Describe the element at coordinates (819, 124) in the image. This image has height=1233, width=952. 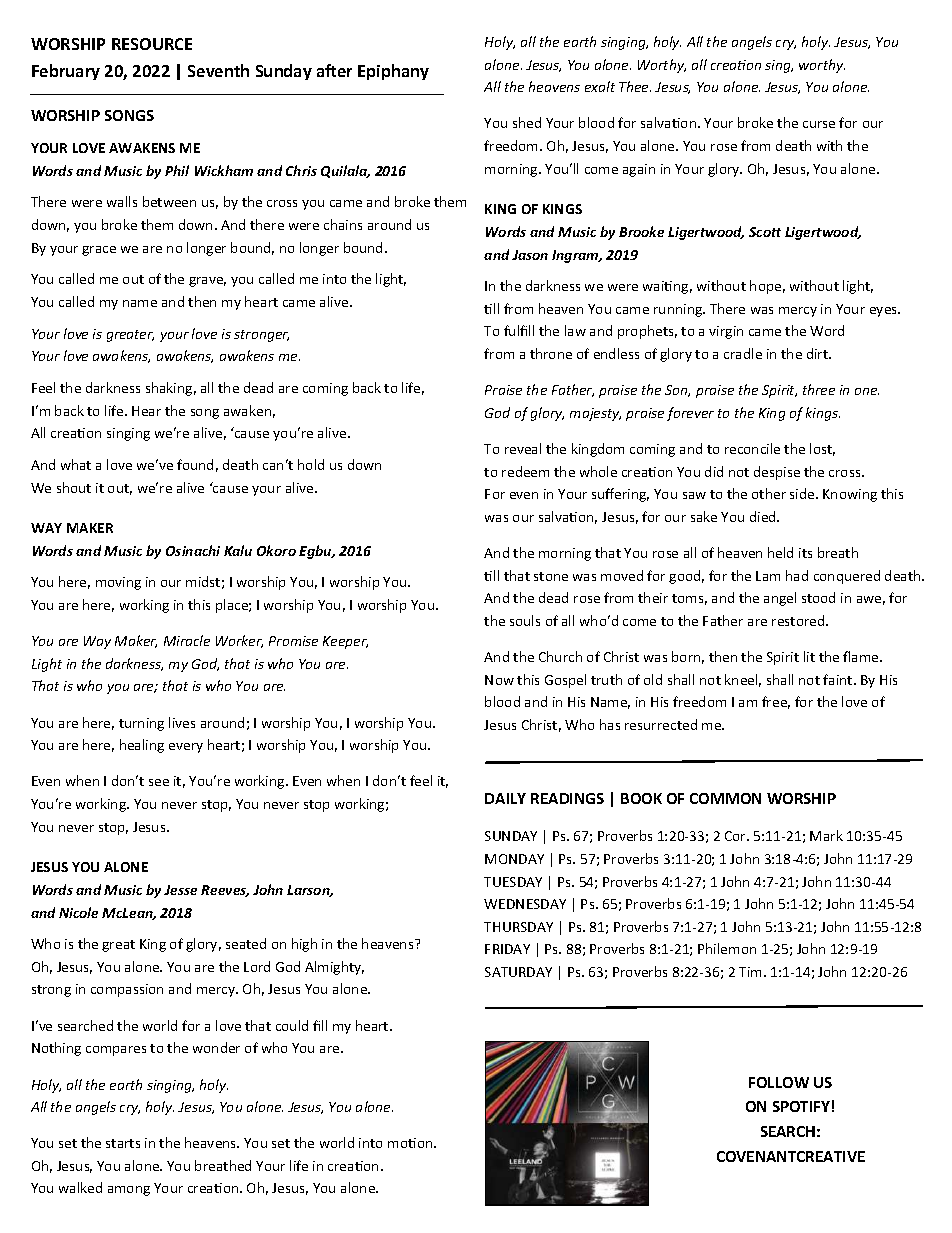
I see `curse` at that location.
